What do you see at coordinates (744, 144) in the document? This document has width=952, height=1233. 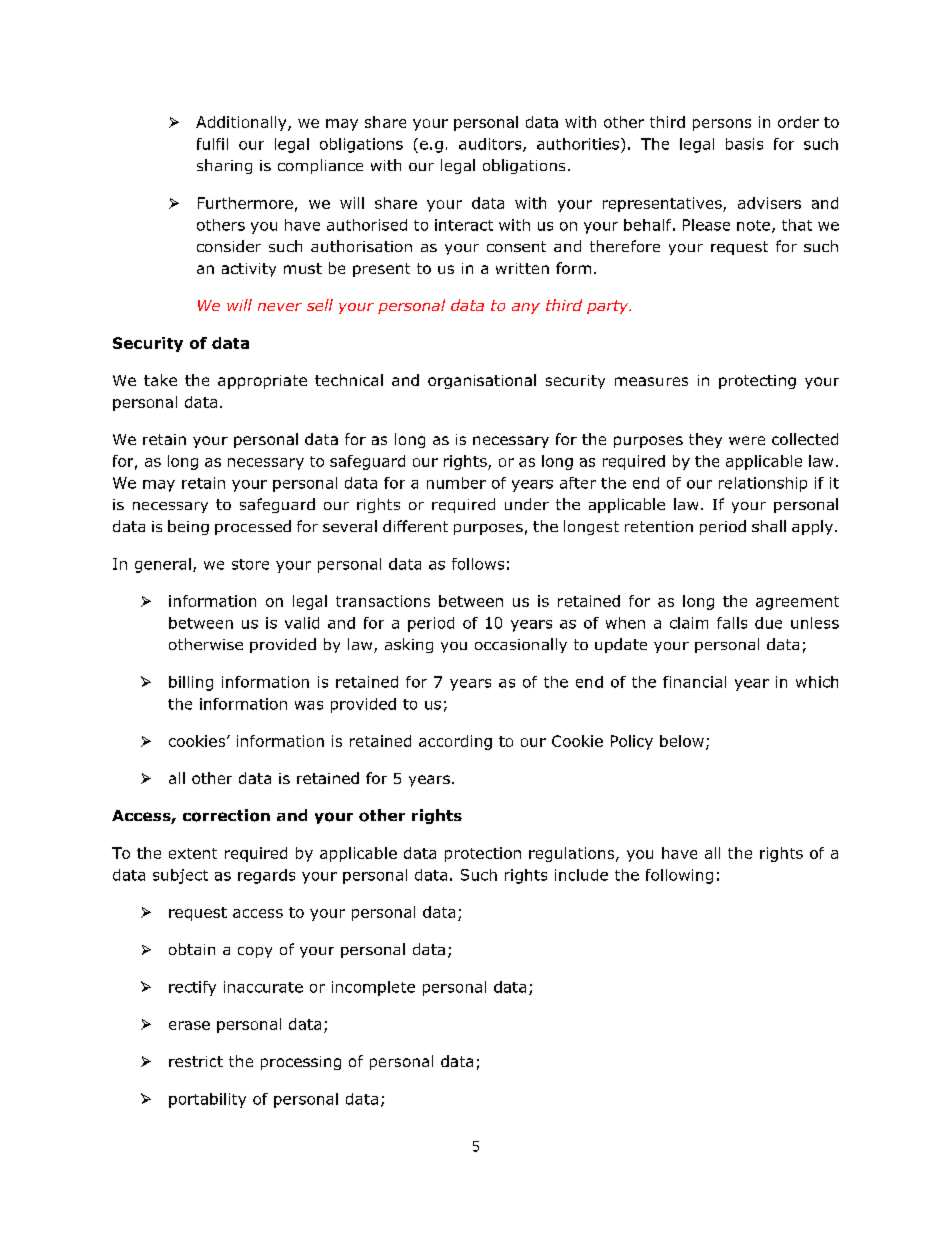 I see `basis` at bounding box center [744, 144].
